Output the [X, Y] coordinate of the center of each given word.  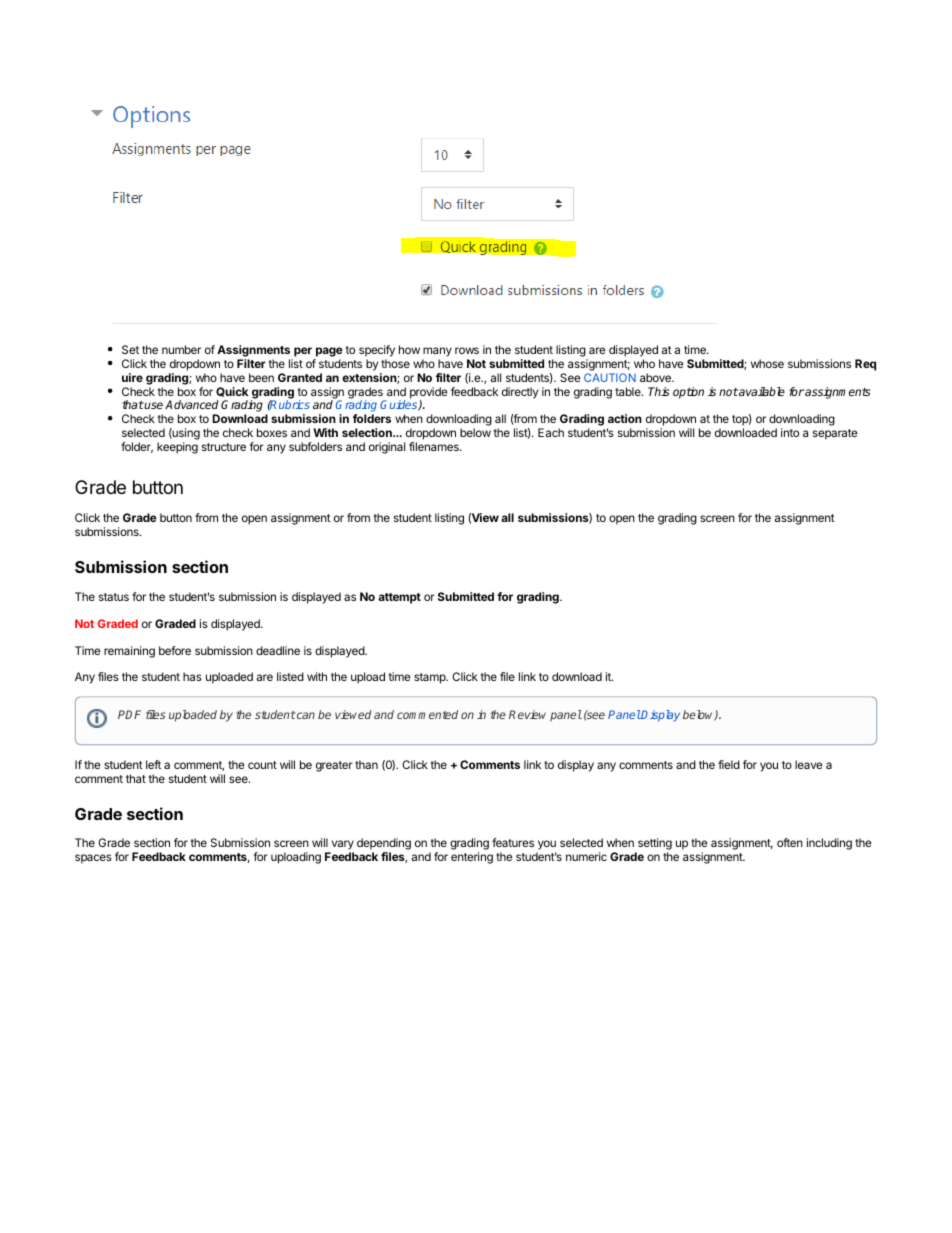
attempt [399, 598]
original [387, 448]
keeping [177, 448]
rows [467, 350]
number [181, 349]
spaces [93, 859]
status [114, 597]
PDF [129, 714]
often [790, 842]
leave [808, 764]
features [513, 842]
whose [767, 363]
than [366, 764]
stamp [431, 678]
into [790, 432]
